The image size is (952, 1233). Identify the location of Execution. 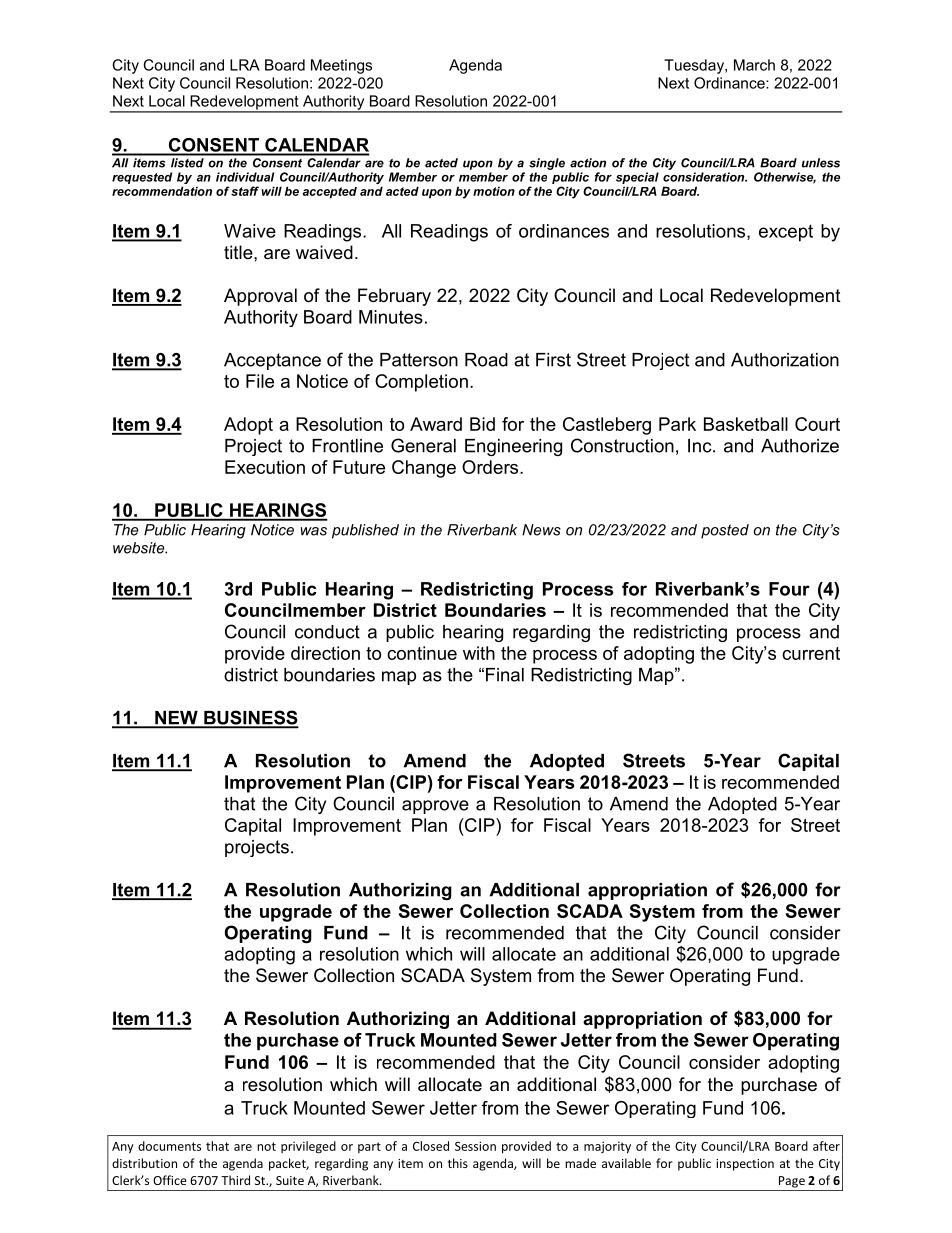
(265, 467).
